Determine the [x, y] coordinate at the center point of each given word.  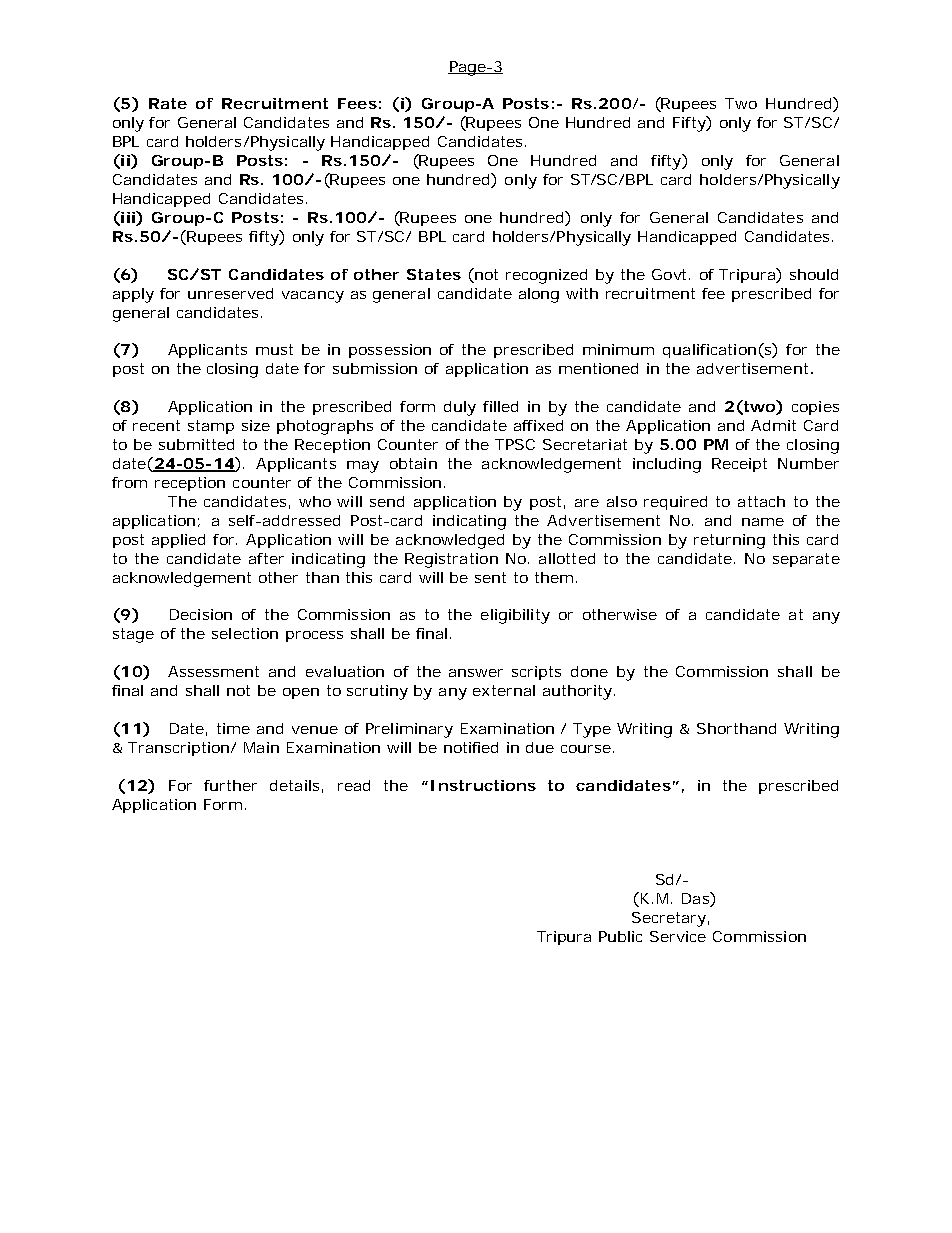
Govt [671, 274]
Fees [357, 103]
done [589, 671]
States [434, 274]
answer [476, 673]
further [230, 785]
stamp [211, 427]
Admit [773, 425]
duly [460, 408]
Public [620, 936]
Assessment [213, 671]
